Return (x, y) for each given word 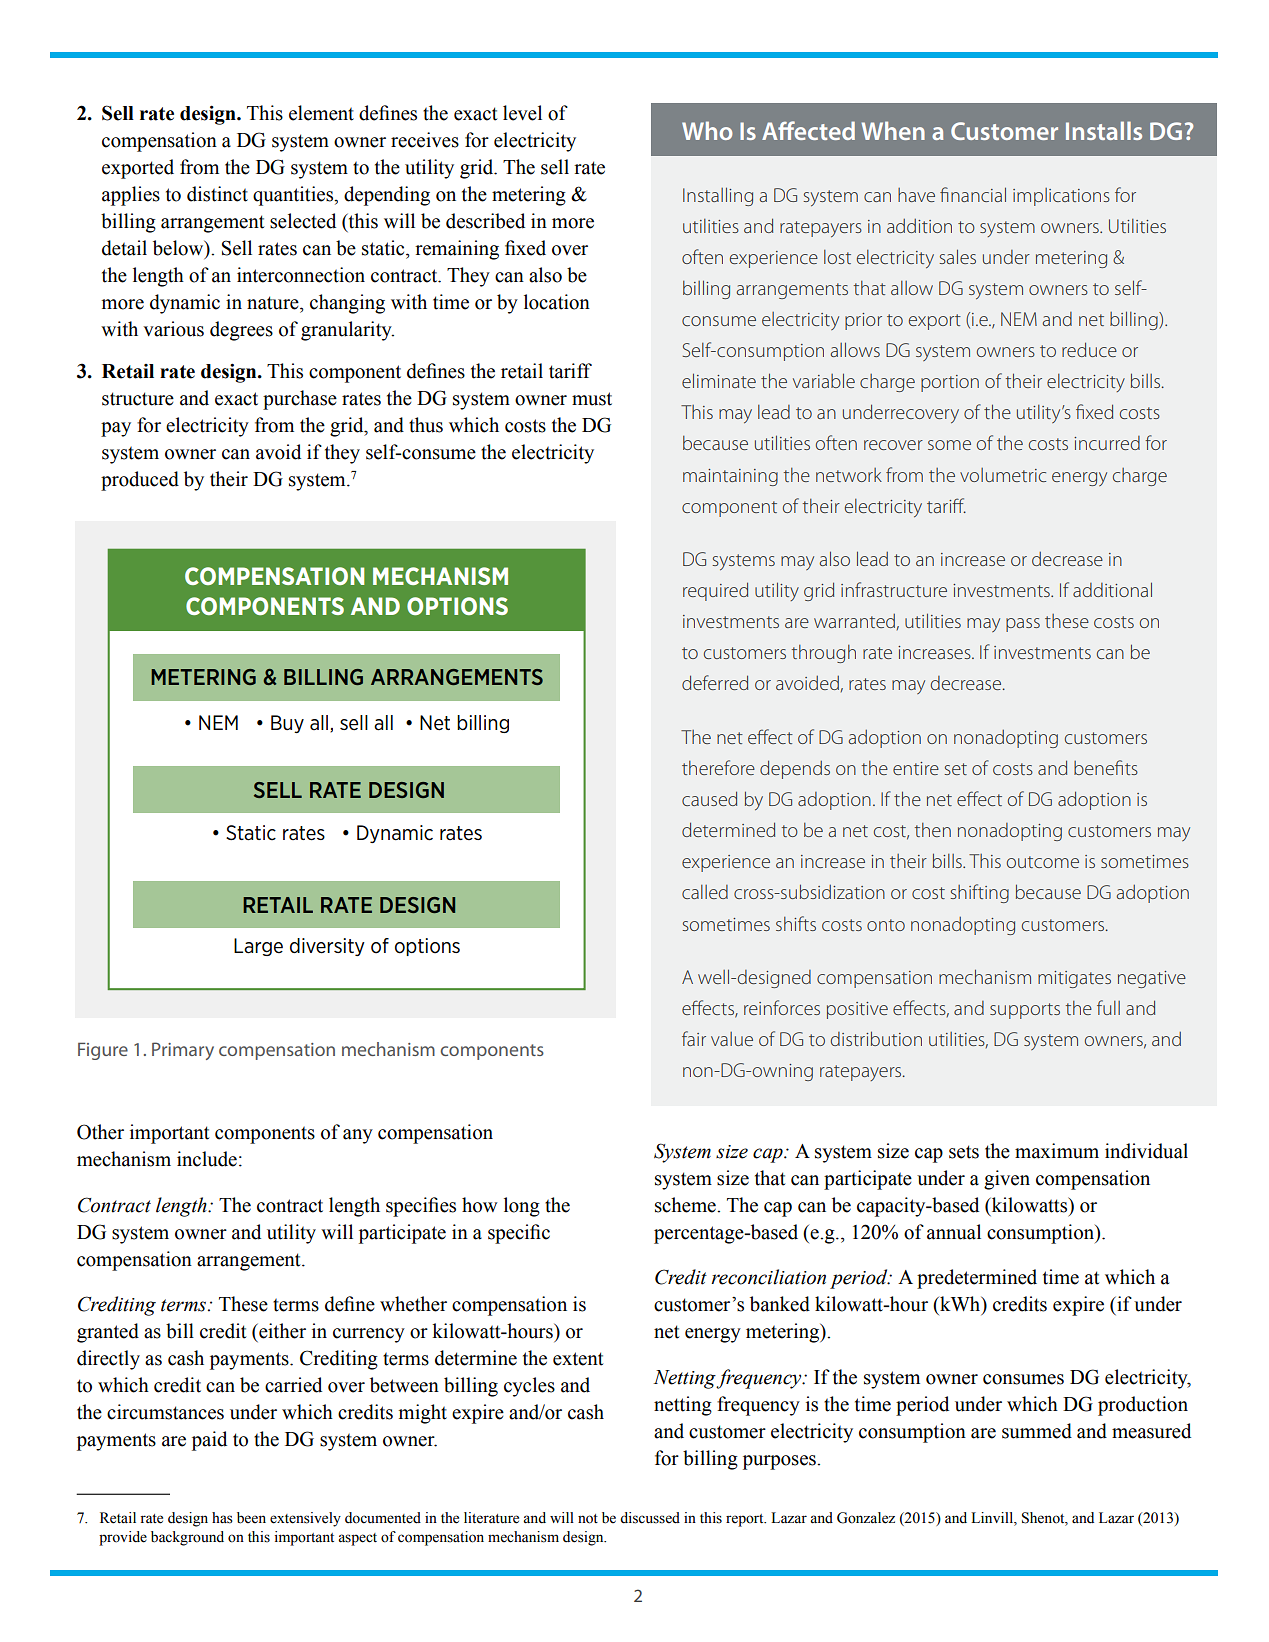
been (251, 1518)
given (1007, 1180)
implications (1061, 197)
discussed (650, 1518)
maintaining (730, 477)
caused (709, 798)
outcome (1043, 862)
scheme (686, 1205)
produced (140, 481)
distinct (217, 194)
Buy (287, 724)
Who (707, 130)
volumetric (1003, 475)
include (207, 1159)
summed (1037, 1431)
